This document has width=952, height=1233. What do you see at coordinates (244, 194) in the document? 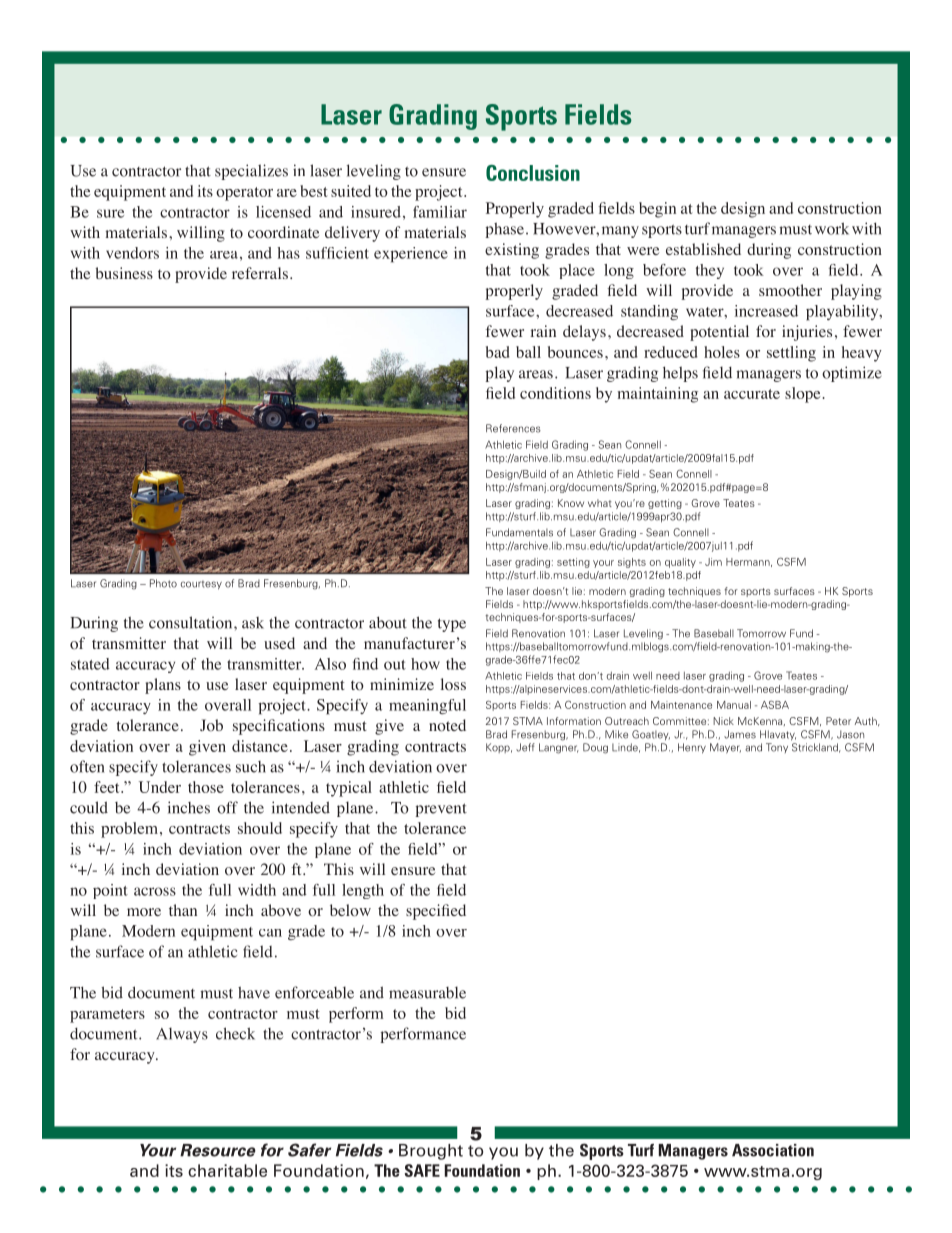
I see `operator` at bounding box center [244, 194].
